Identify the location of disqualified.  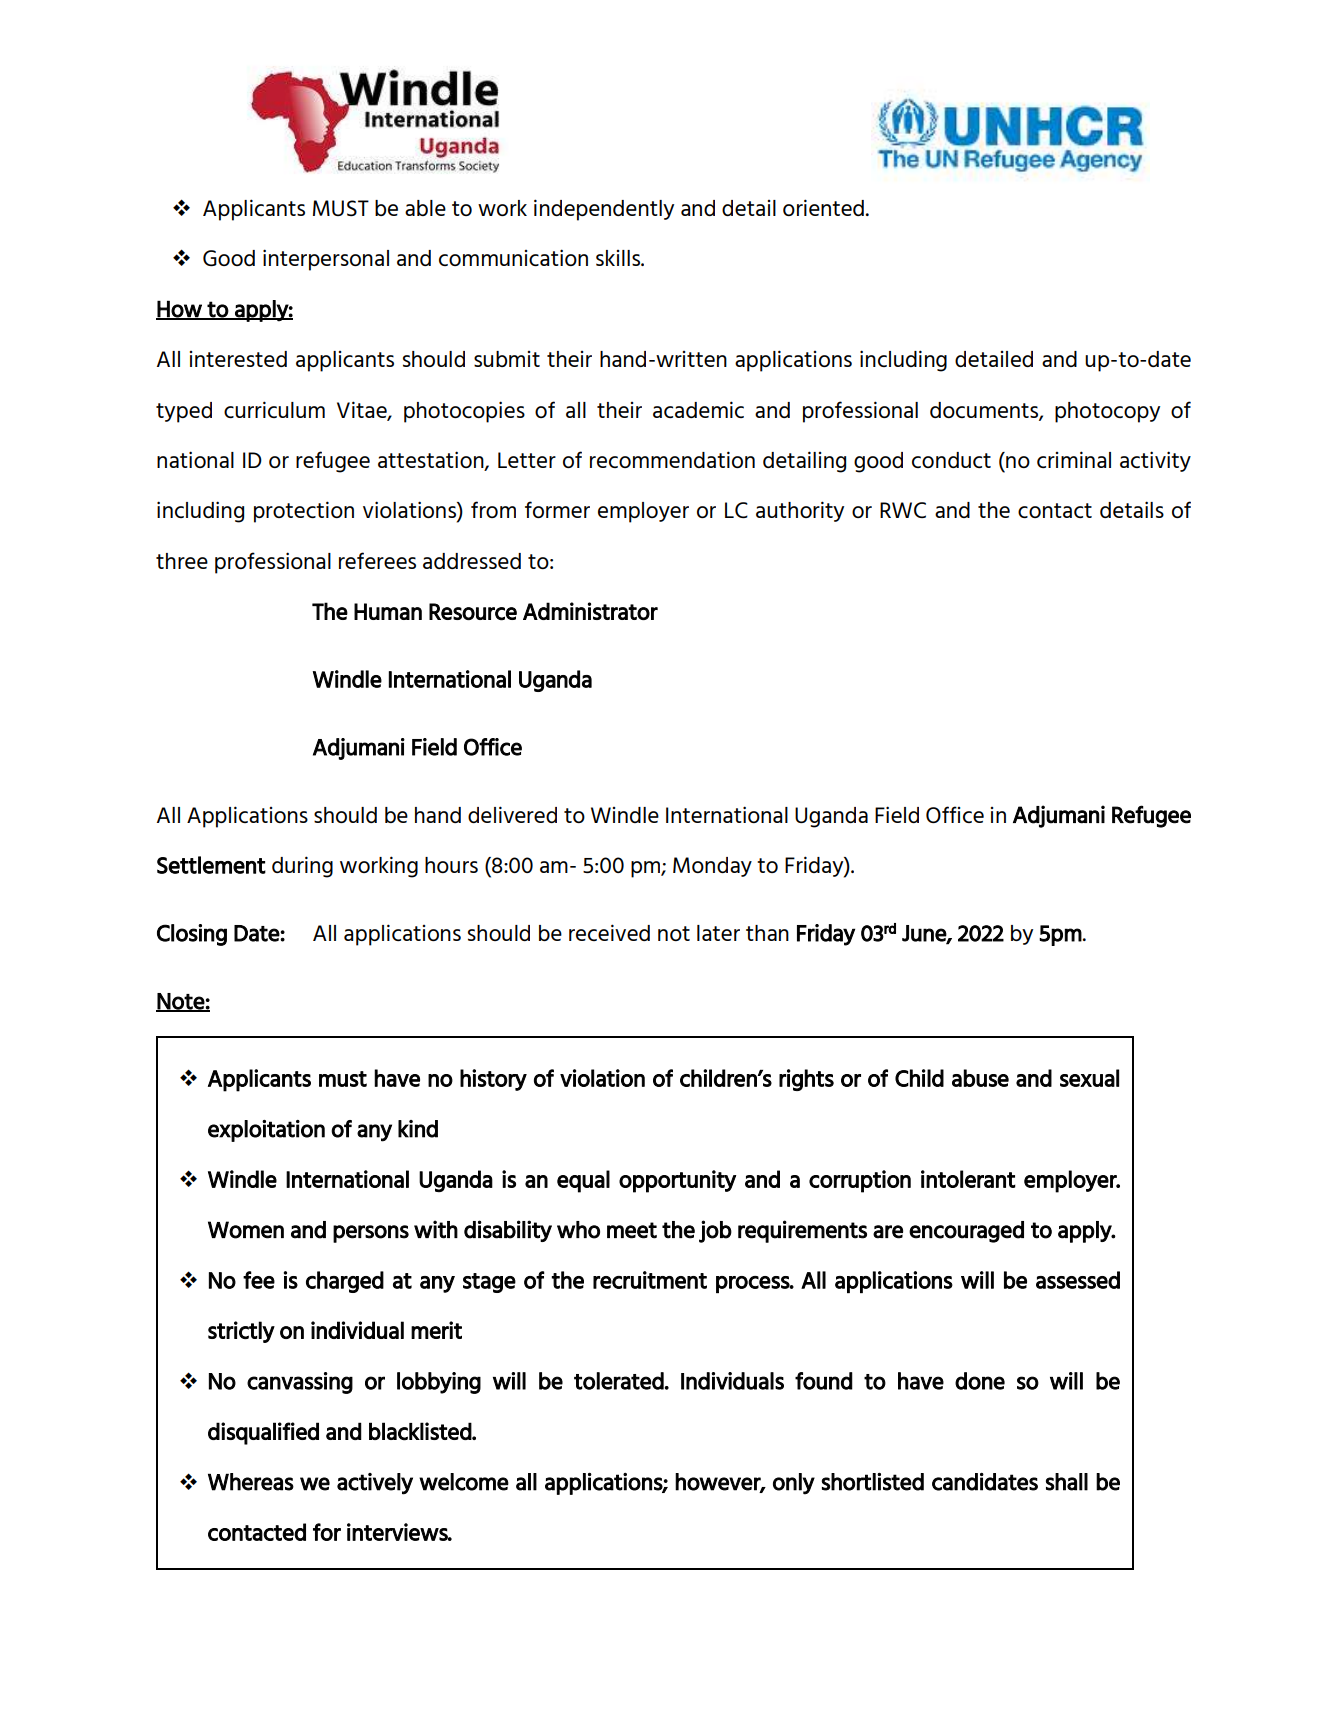
(263, 1433).
